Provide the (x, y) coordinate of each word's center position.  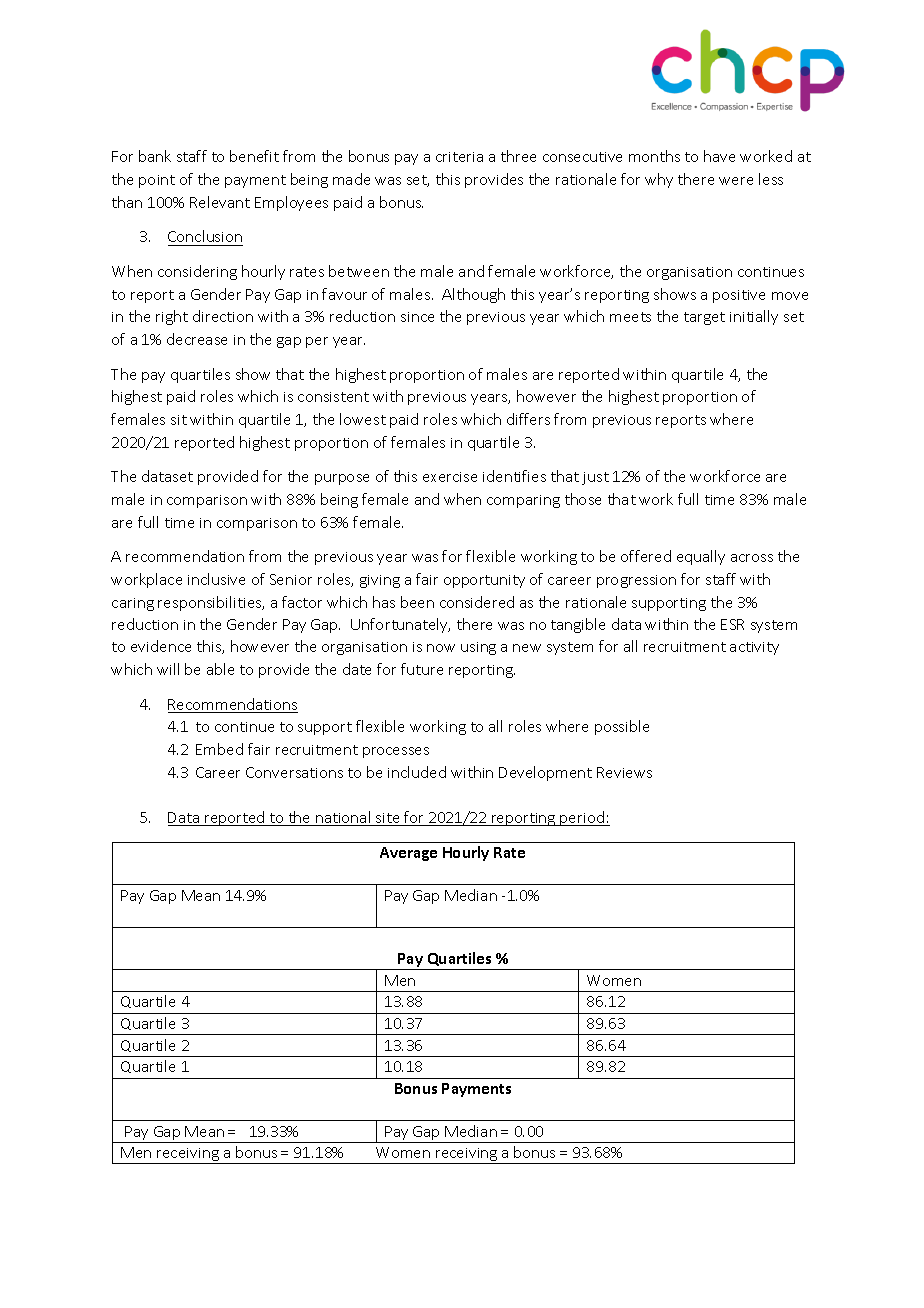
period (582, 818)
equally (701, 557)
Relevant (220, 202)
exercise (450, 477)
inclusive (216, 579)
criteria (459, 157)
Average (408, 854)
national (343, 818)
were (736, 181)
